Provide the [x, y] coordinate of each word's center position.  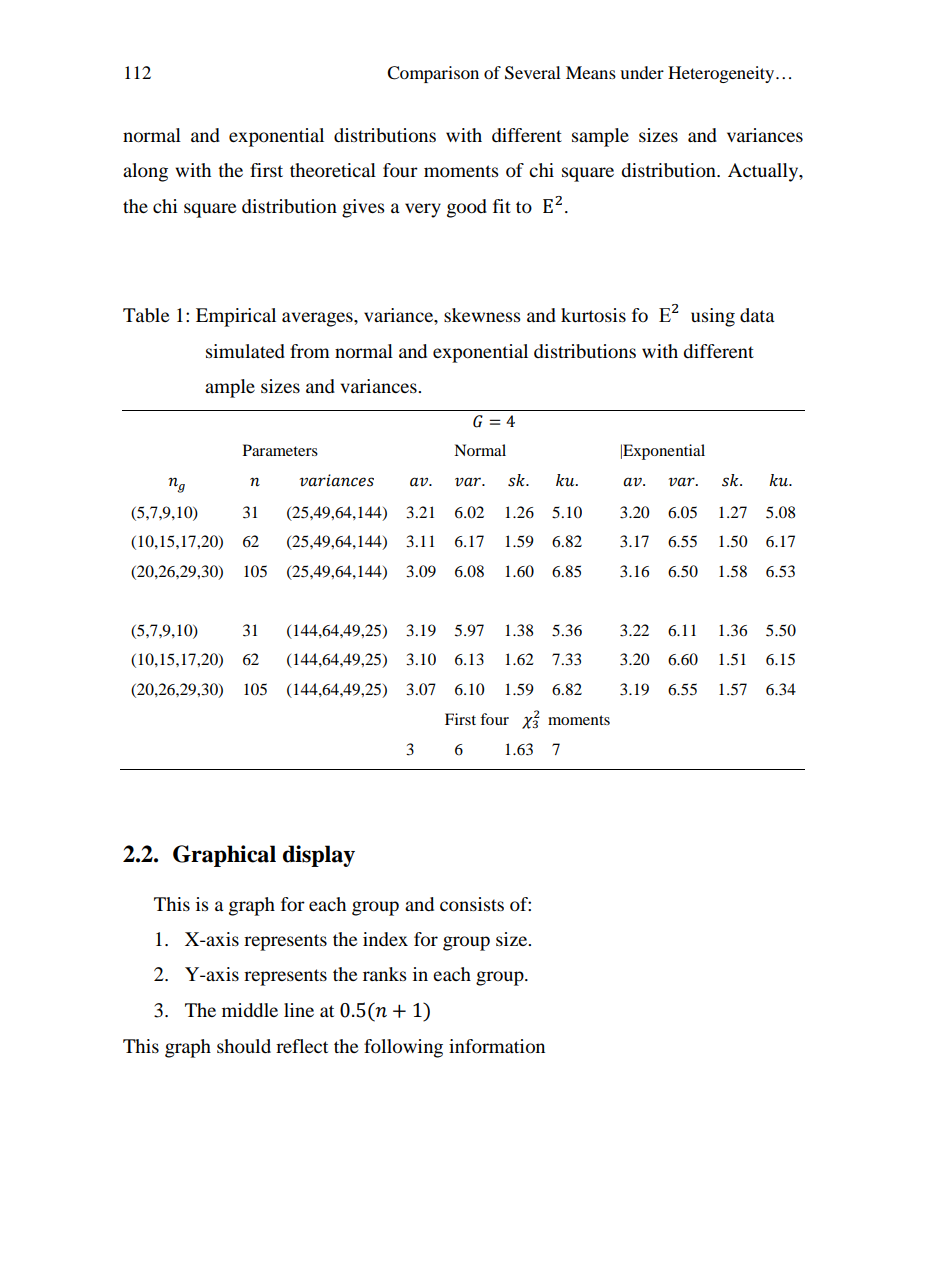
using [713, 317]
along [145, 172]
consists [472, 904]
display [319, 856]
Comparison [433, 74]
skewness [482, 315]
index [385, 939]
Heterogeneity [722, 74]
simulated [245, 351]
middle [250, 1010]
